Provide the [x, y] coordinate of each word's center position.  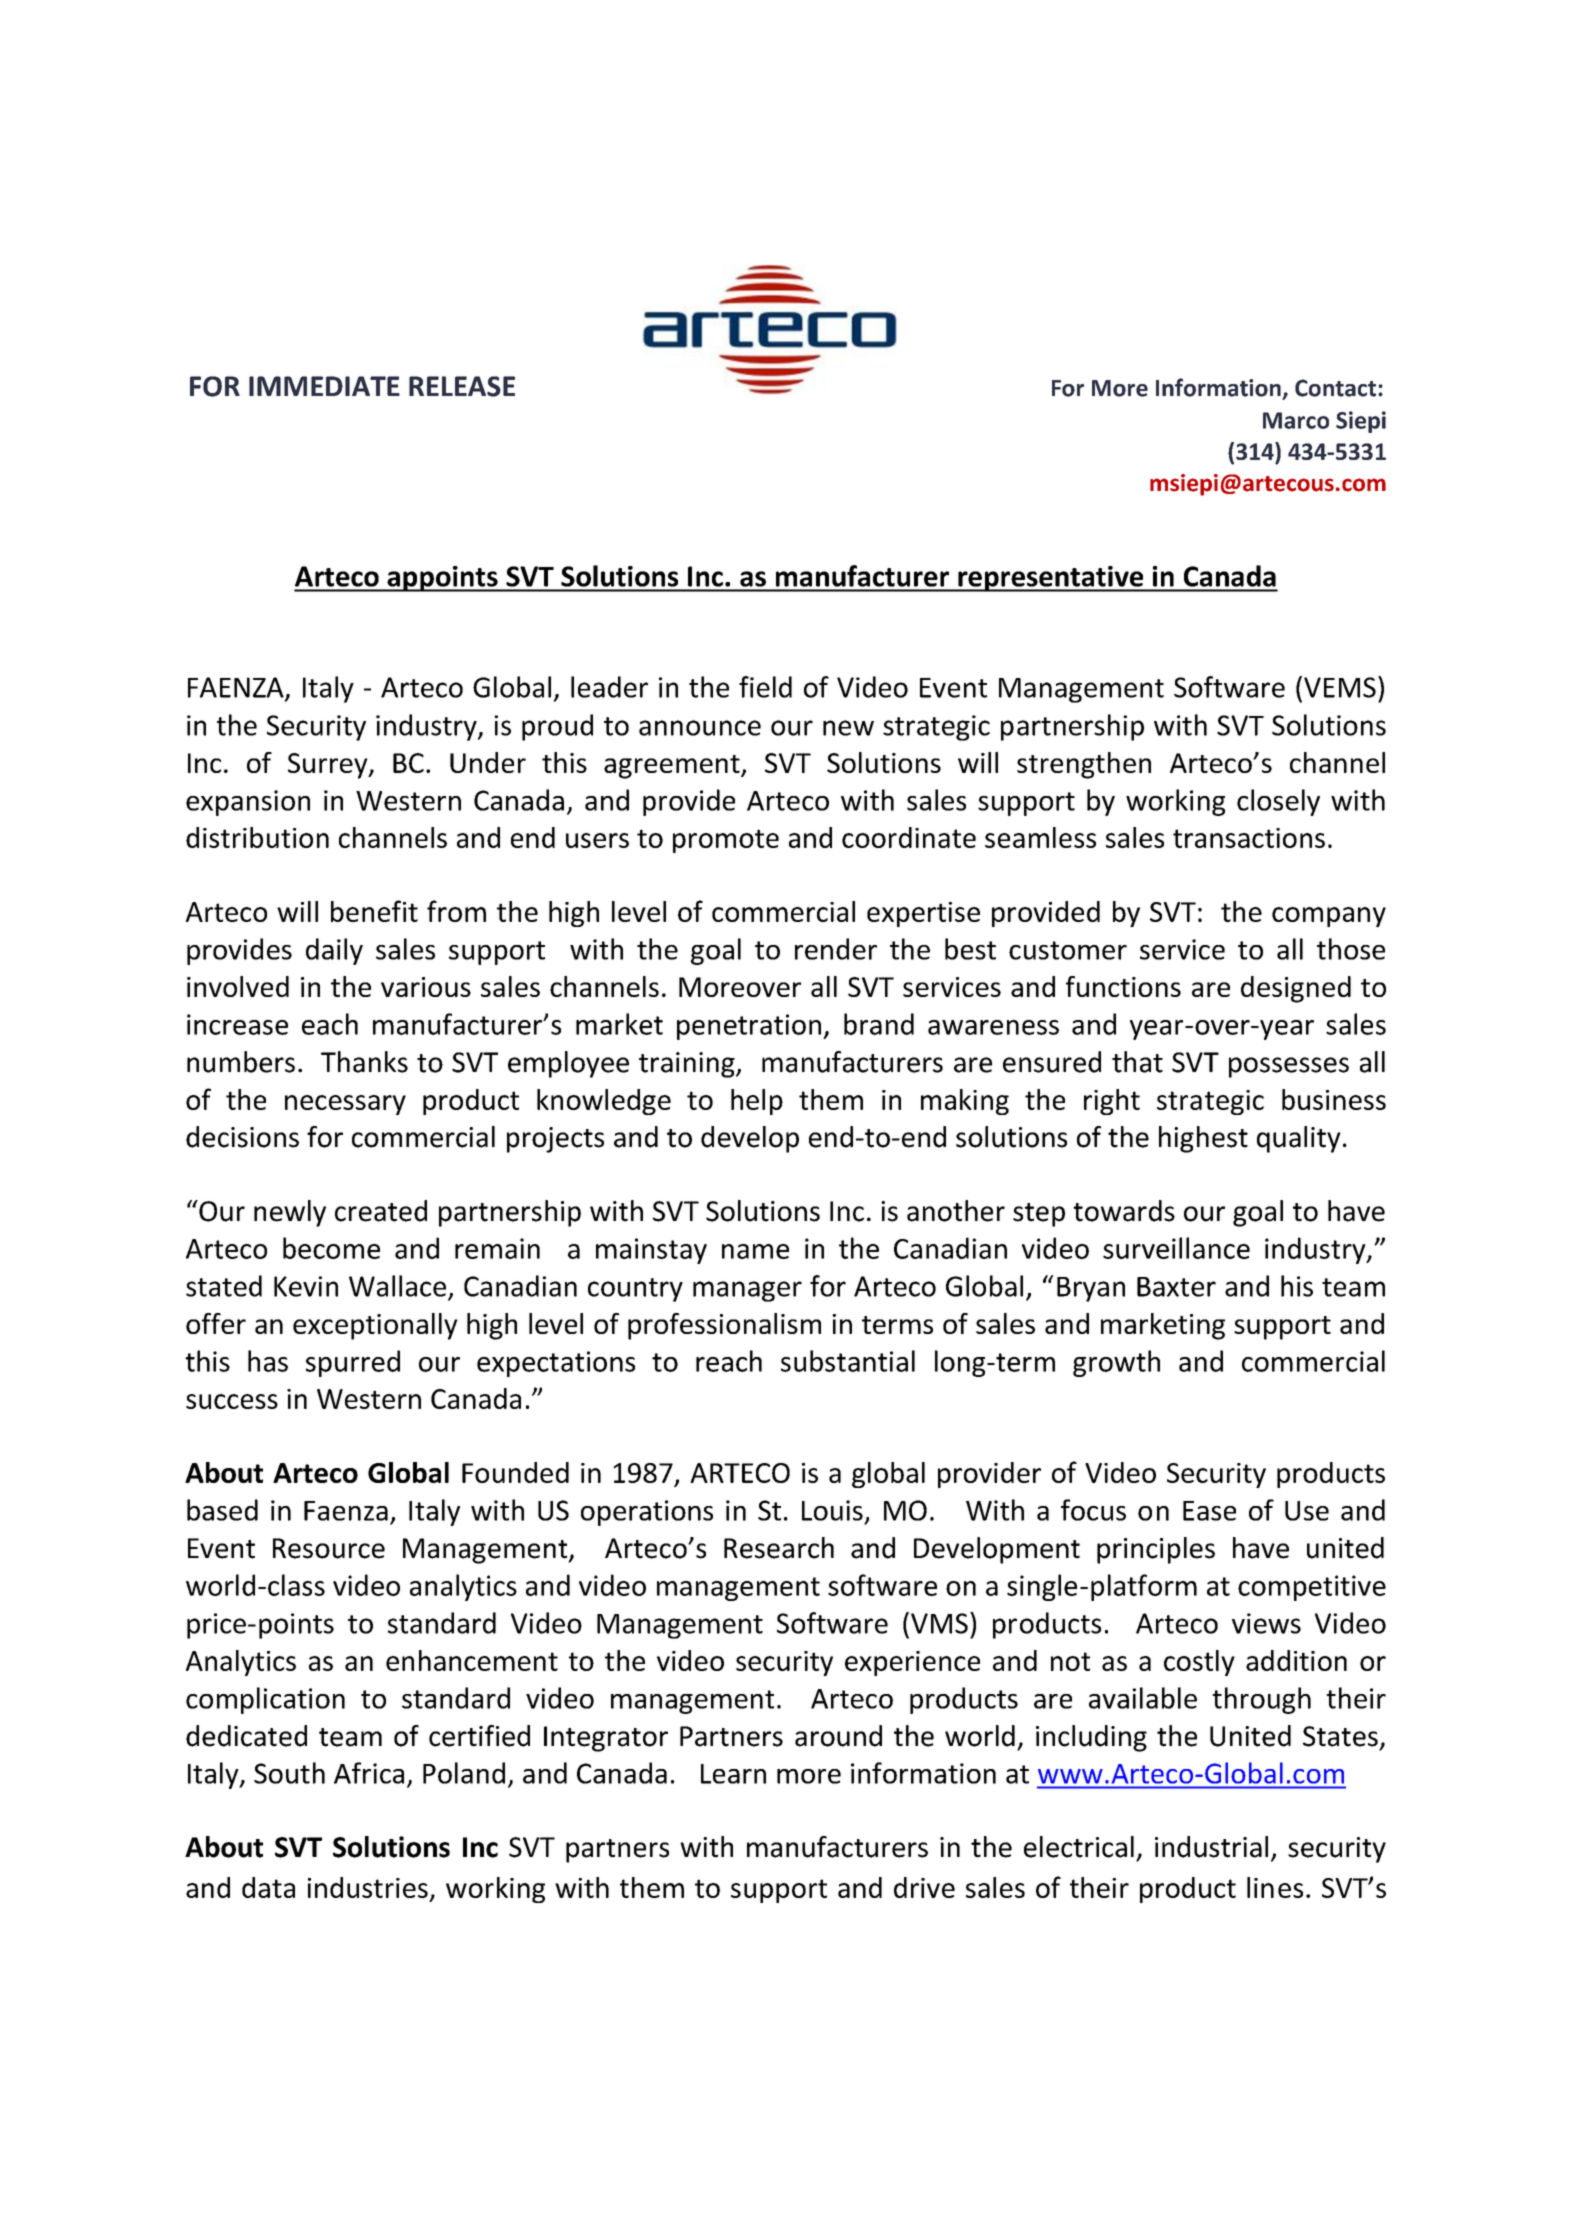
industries [368, 1887]
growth [1116, 1363]
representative [1051, 579]
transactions [1249, 838]
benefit [374, 911]
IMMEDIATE [324, 386]
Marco [1296, 420]
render [836, 949]
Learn [733, 1774]
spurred [353, 1363]
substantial [848, 1361]
